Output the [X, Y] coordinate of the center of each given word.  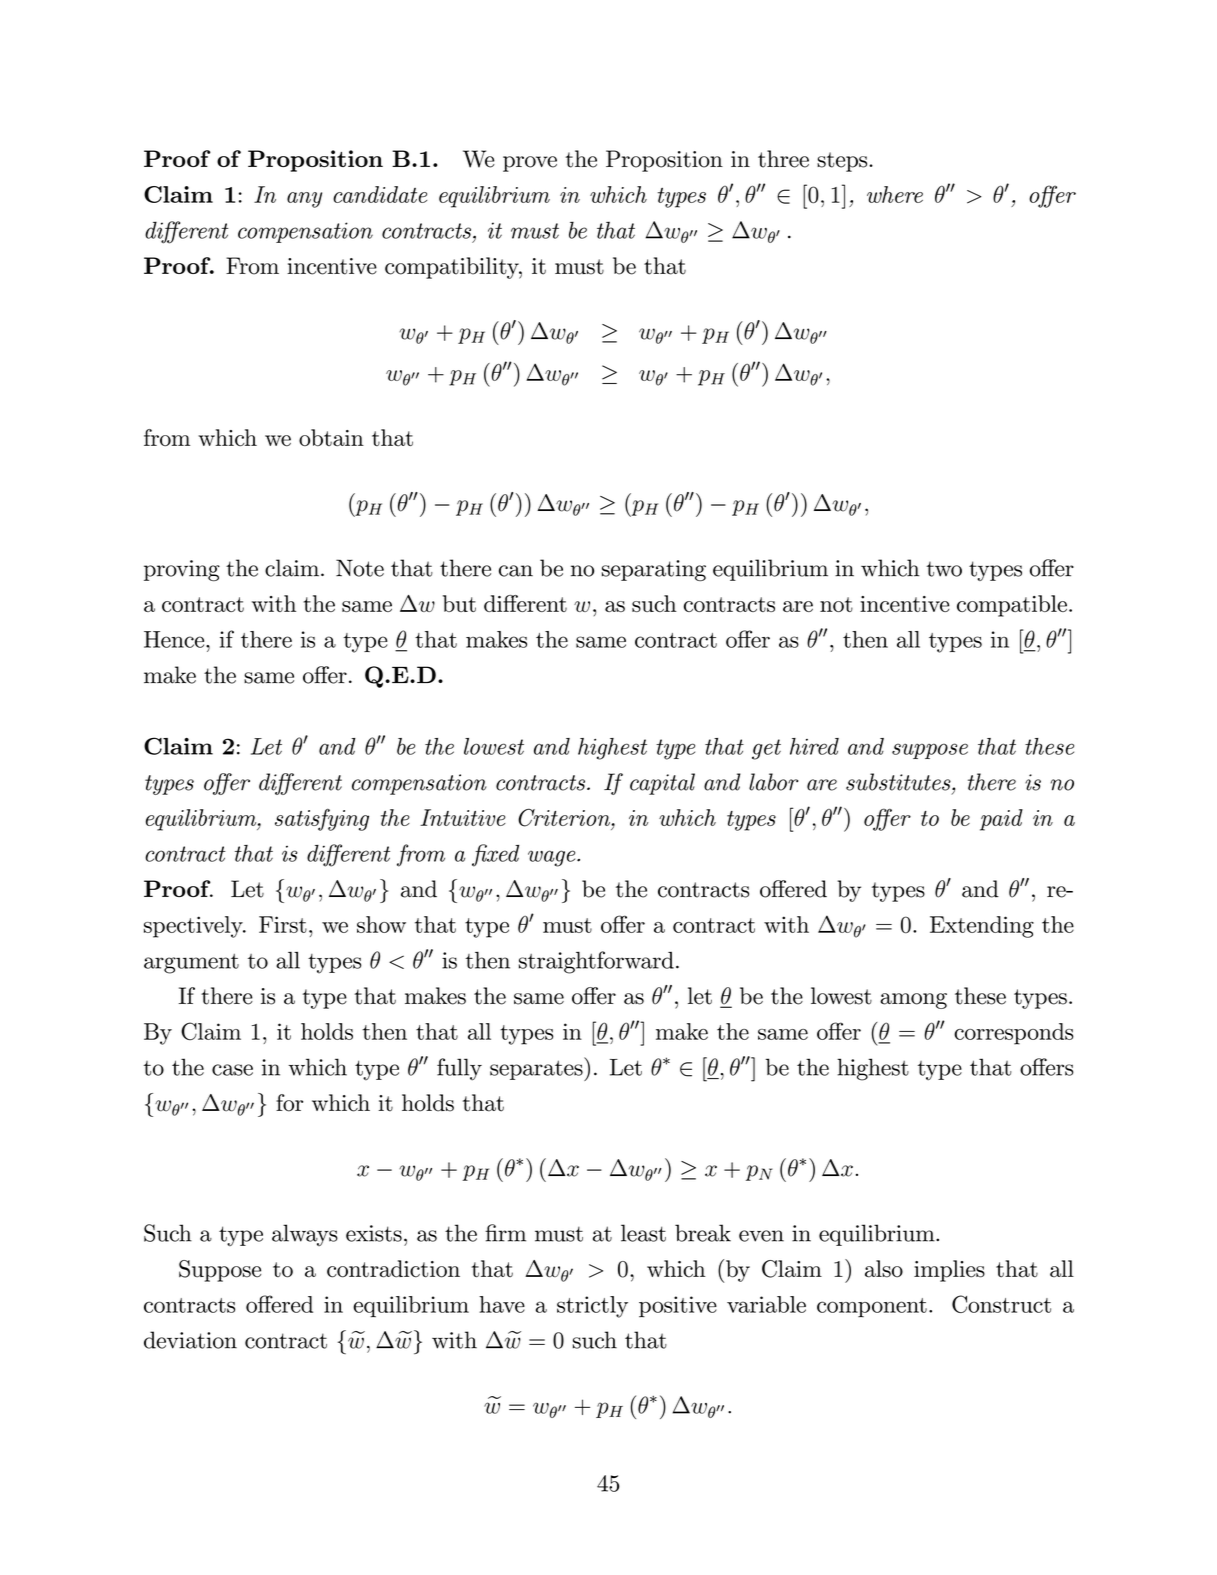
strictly [592, 1307]
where [895, 194]
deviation [190, 1340]
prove [530, 164]
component [872, 1307]
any [304, 200]
